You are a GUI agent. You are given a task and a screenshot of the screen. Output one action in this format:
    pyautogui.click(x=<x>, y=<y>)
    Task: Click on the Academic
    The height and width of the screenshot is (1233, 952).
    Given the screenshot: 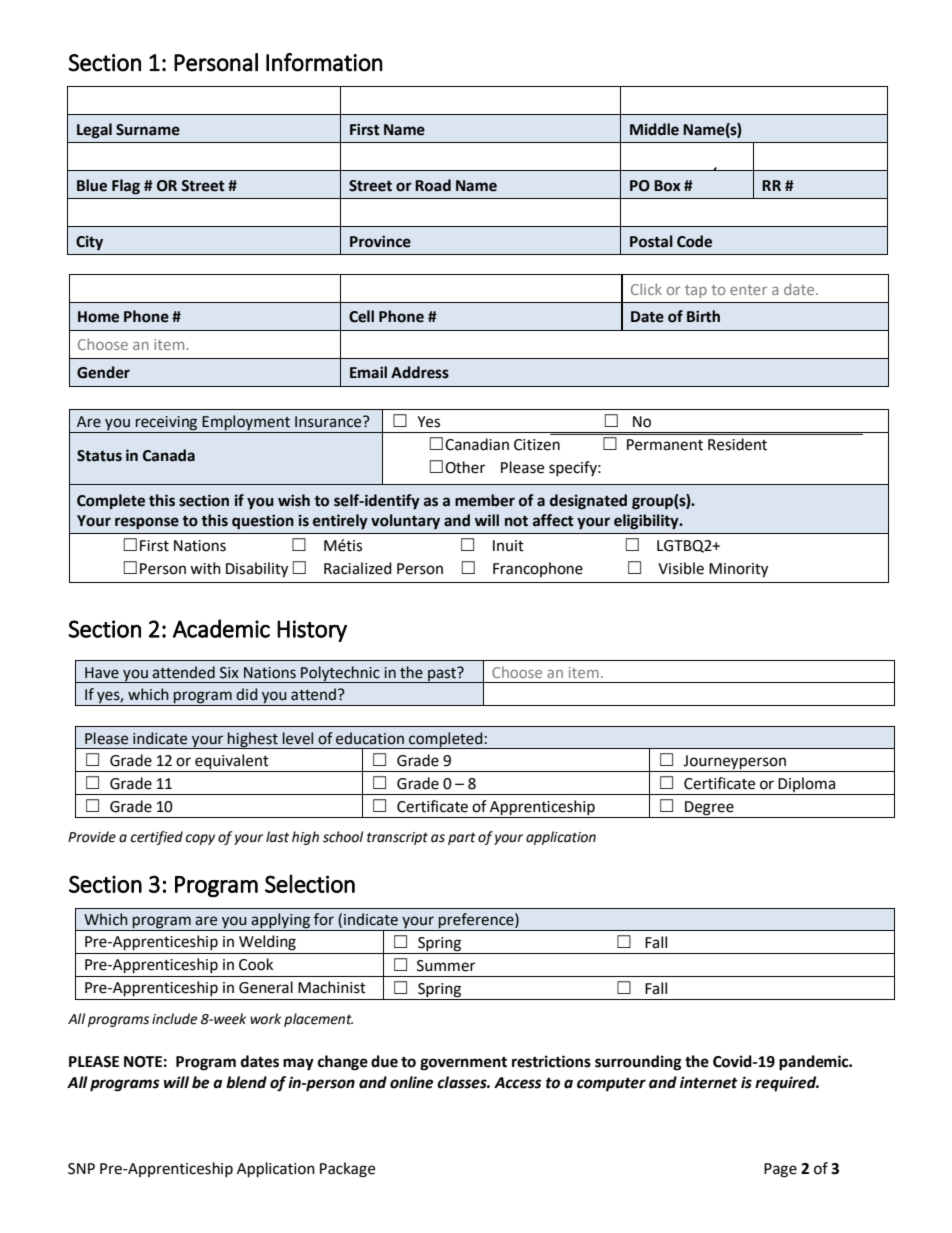 What is the action you would take?
    pyautogui.click(x=221, y=628)
